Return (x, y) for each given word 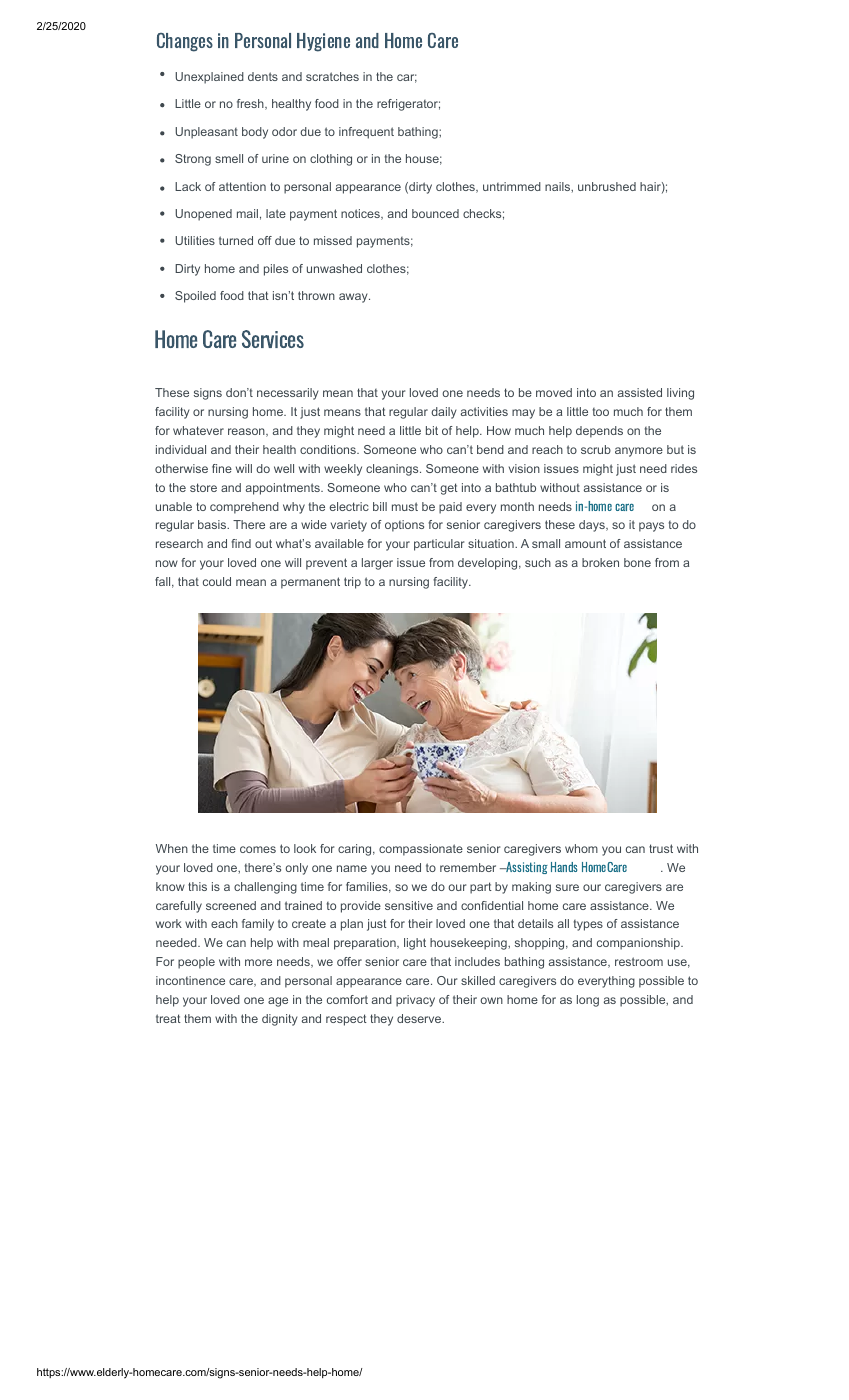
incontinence (190, 980)
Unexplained (209, 78)
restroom (639, 961)
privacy (415, 1001)
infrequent (366, 133)
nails (558, 186)
